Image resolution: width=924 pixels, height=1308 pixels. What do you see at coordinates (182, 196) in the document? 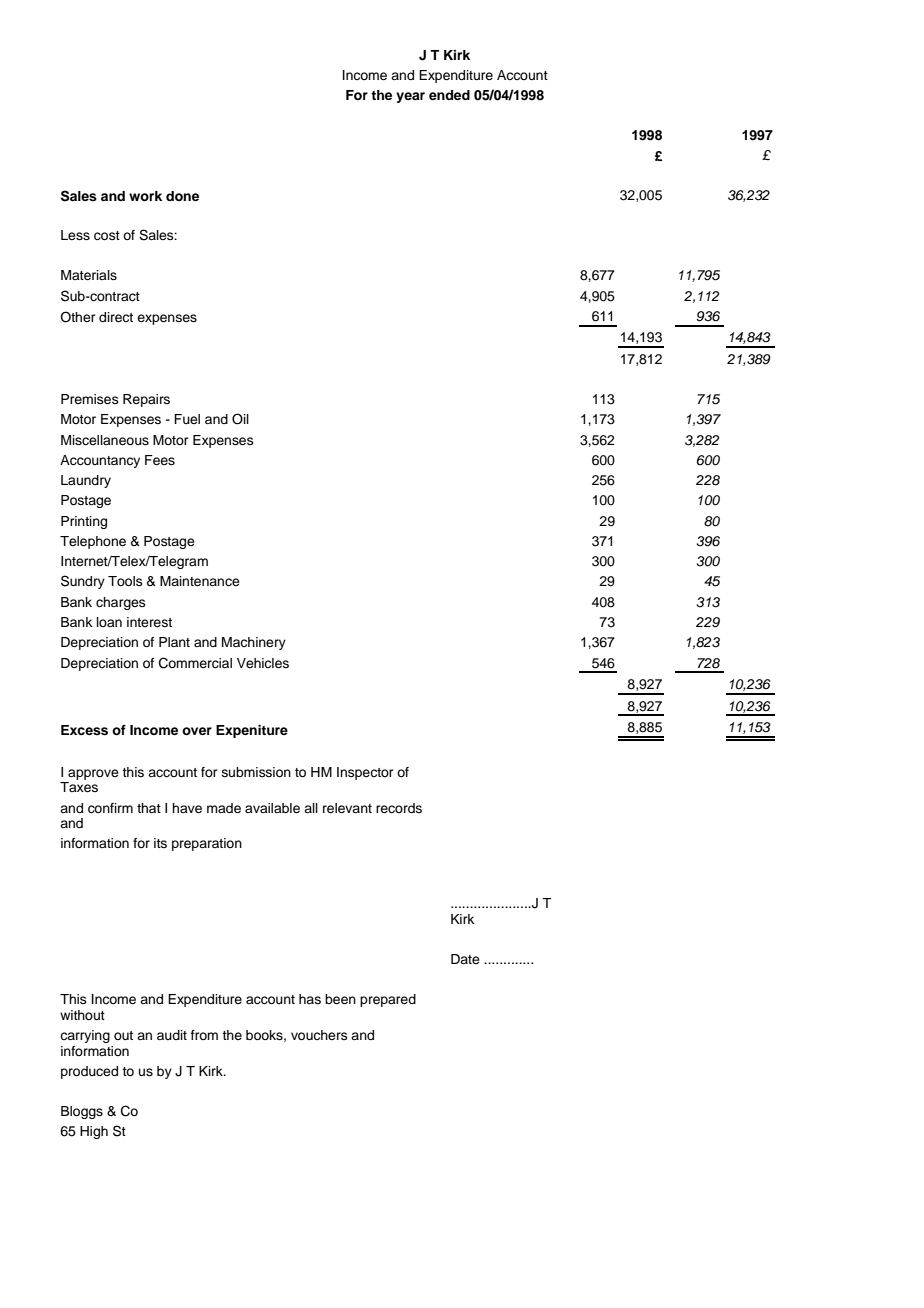
I see `done` at bounding box center [182, 196].
